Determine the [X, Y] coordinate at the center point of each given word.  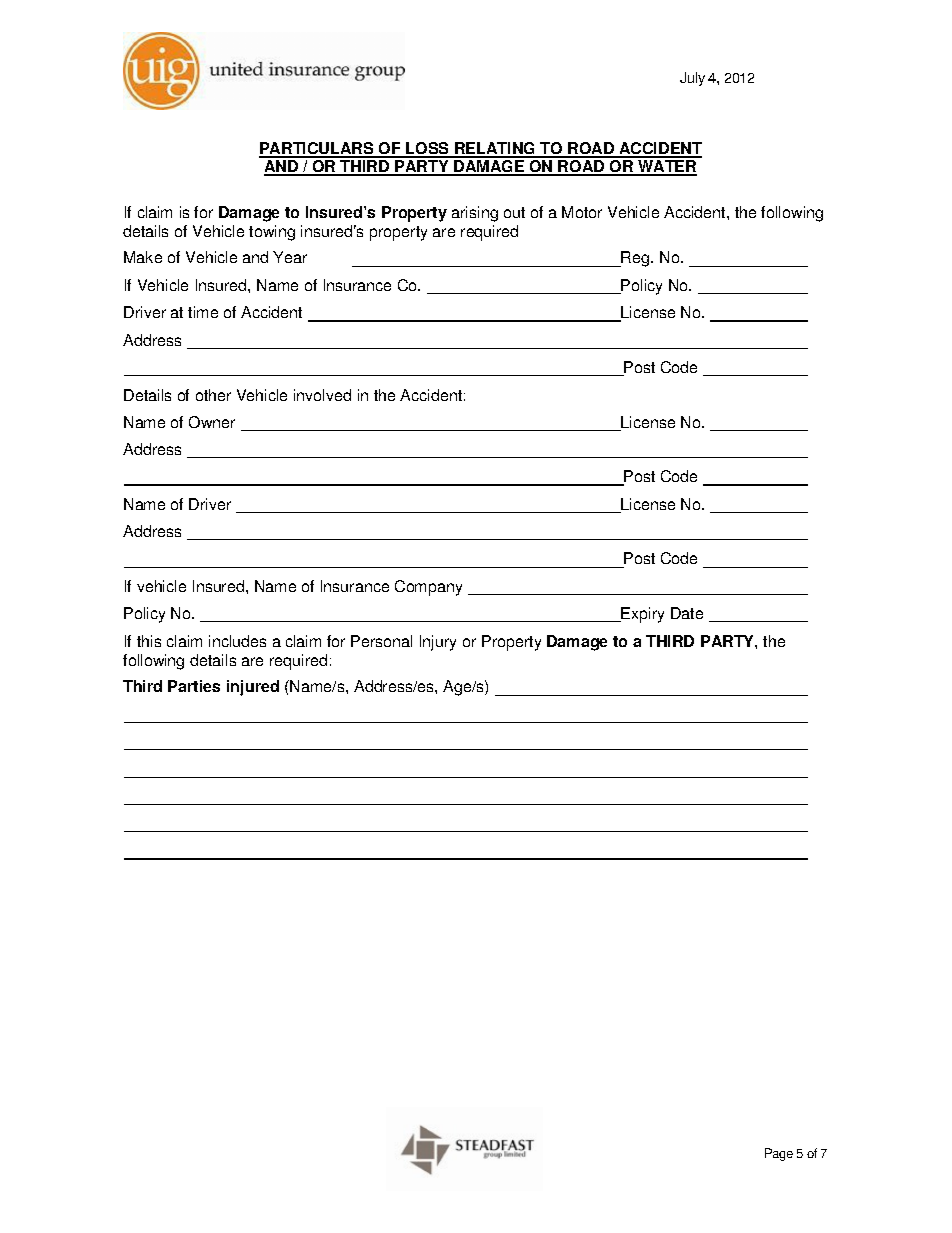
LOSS [428, 149]
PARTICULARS [317, 149]
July [692, 79]
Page [779, 1154]
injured [253, 688]
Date [687, 613]
